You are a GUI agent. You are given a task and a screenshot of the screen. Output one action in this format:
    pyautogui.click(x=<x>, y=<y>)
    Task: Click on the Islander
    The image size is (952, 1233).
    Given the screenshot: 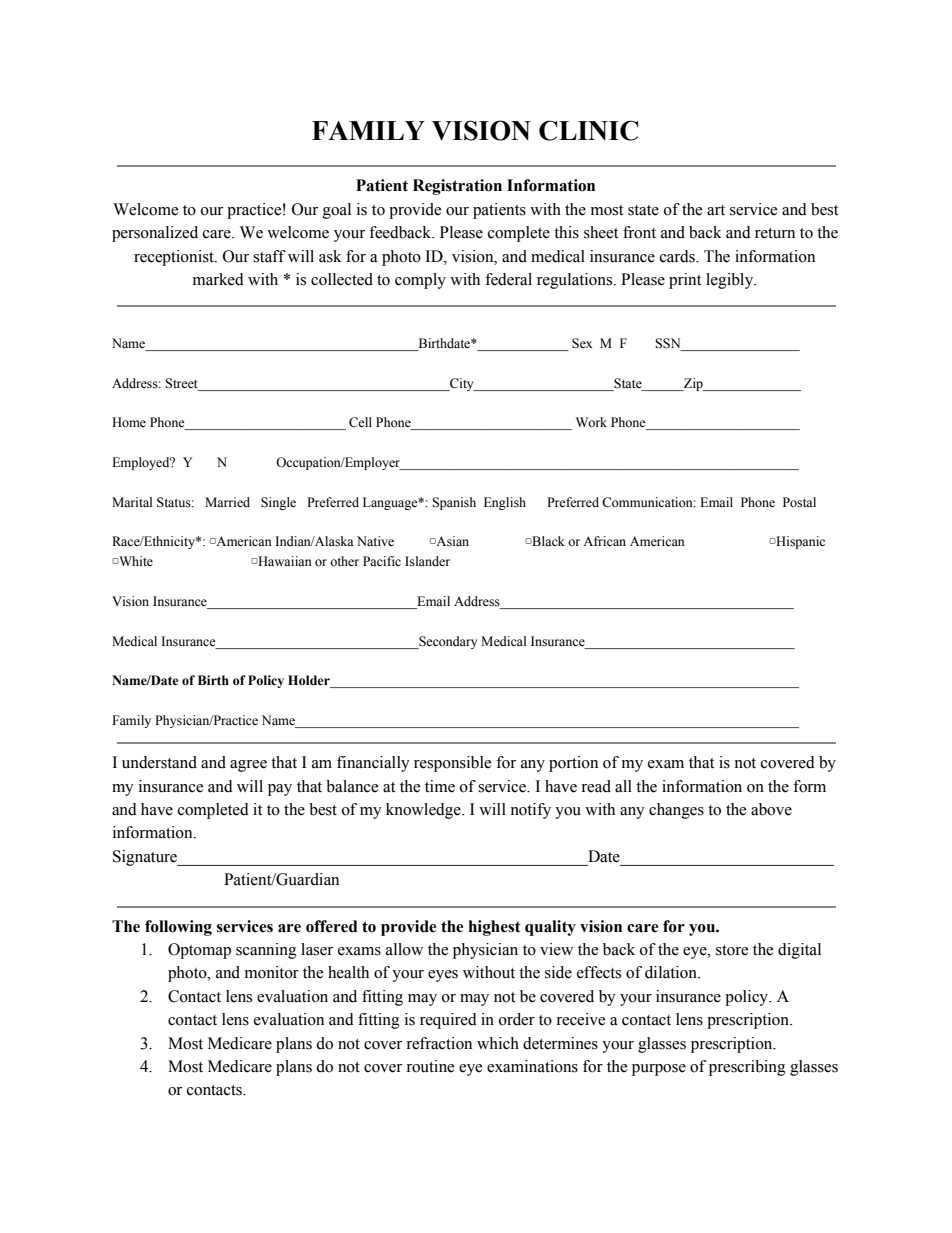 What is the action you would take?
    pyautogui.click(x=427, y=561)
